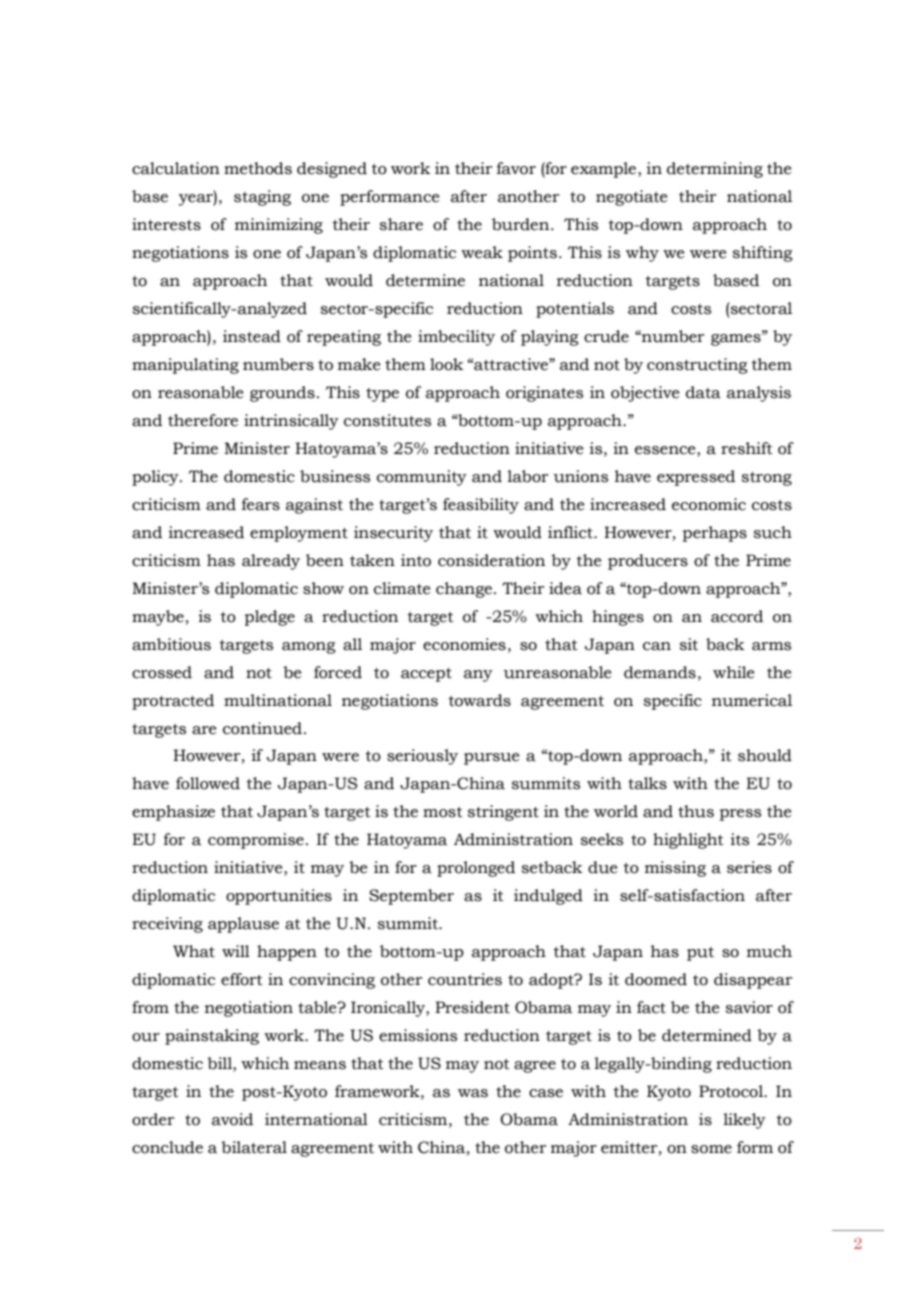 Image resolution: width=924 pixels, height=1308 pixels. What do you see at coordinates (689, 644) in the screenshot?
I see `sit` at bounding box center [689, 644].
